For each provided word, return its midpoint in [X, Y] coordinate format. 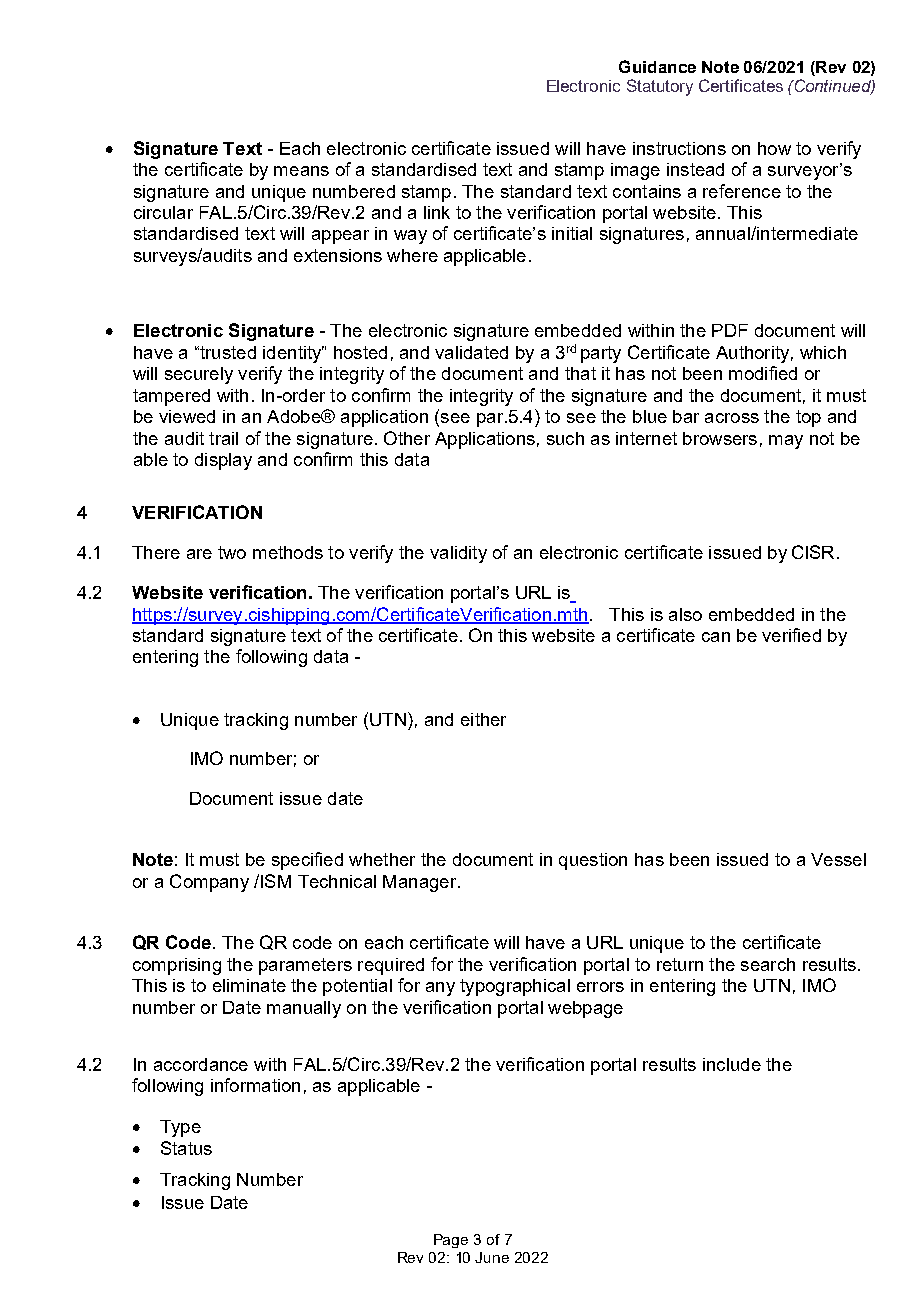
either [483, 719]
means [301, 171]
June [492, 1257]
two [232, 552]
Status [186, 1148]
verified [791, 635]
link [437, 212]
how [774, 148]
